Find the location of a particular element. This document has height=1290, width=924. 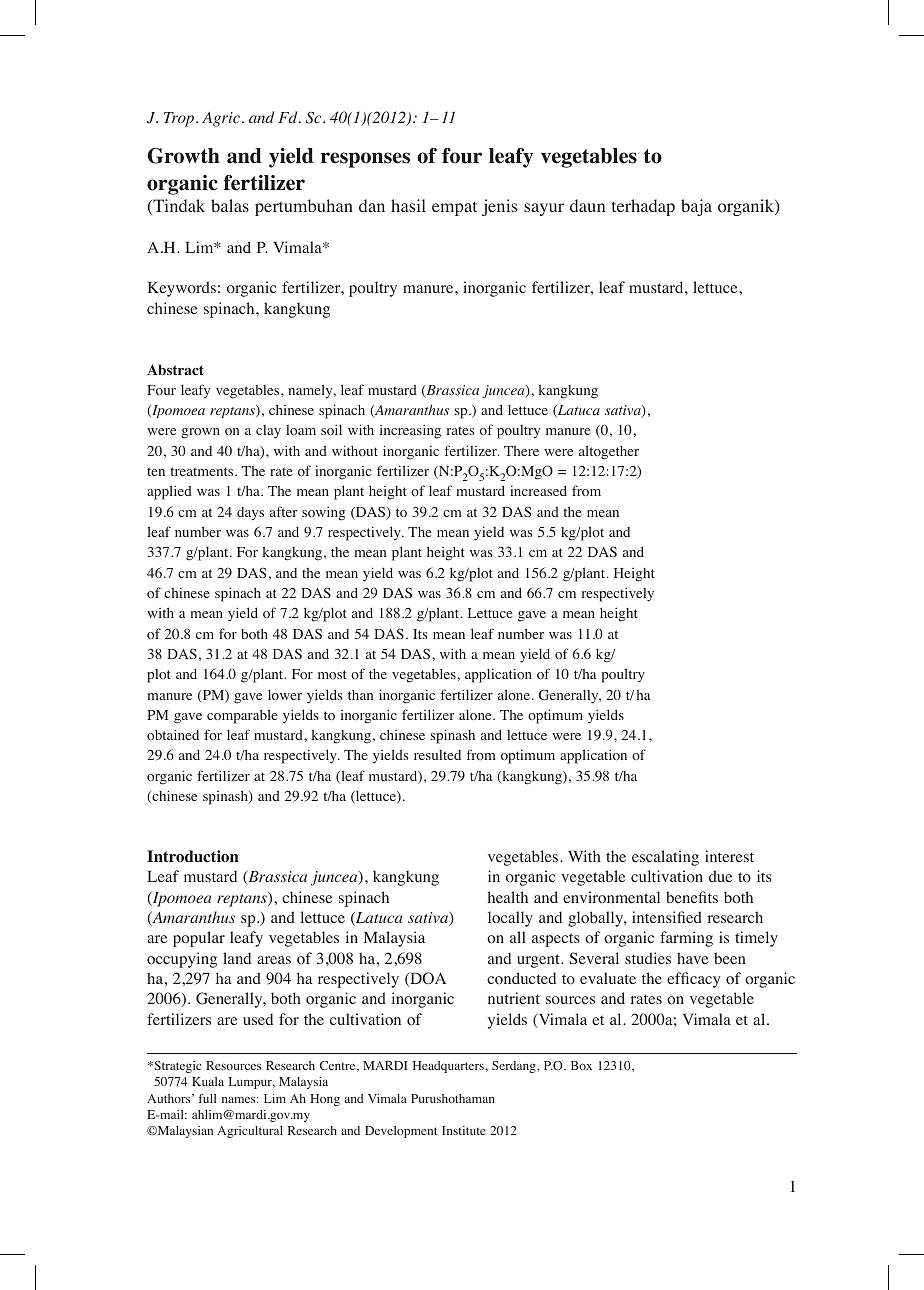

jenis is located at coordinates (499, 207).
